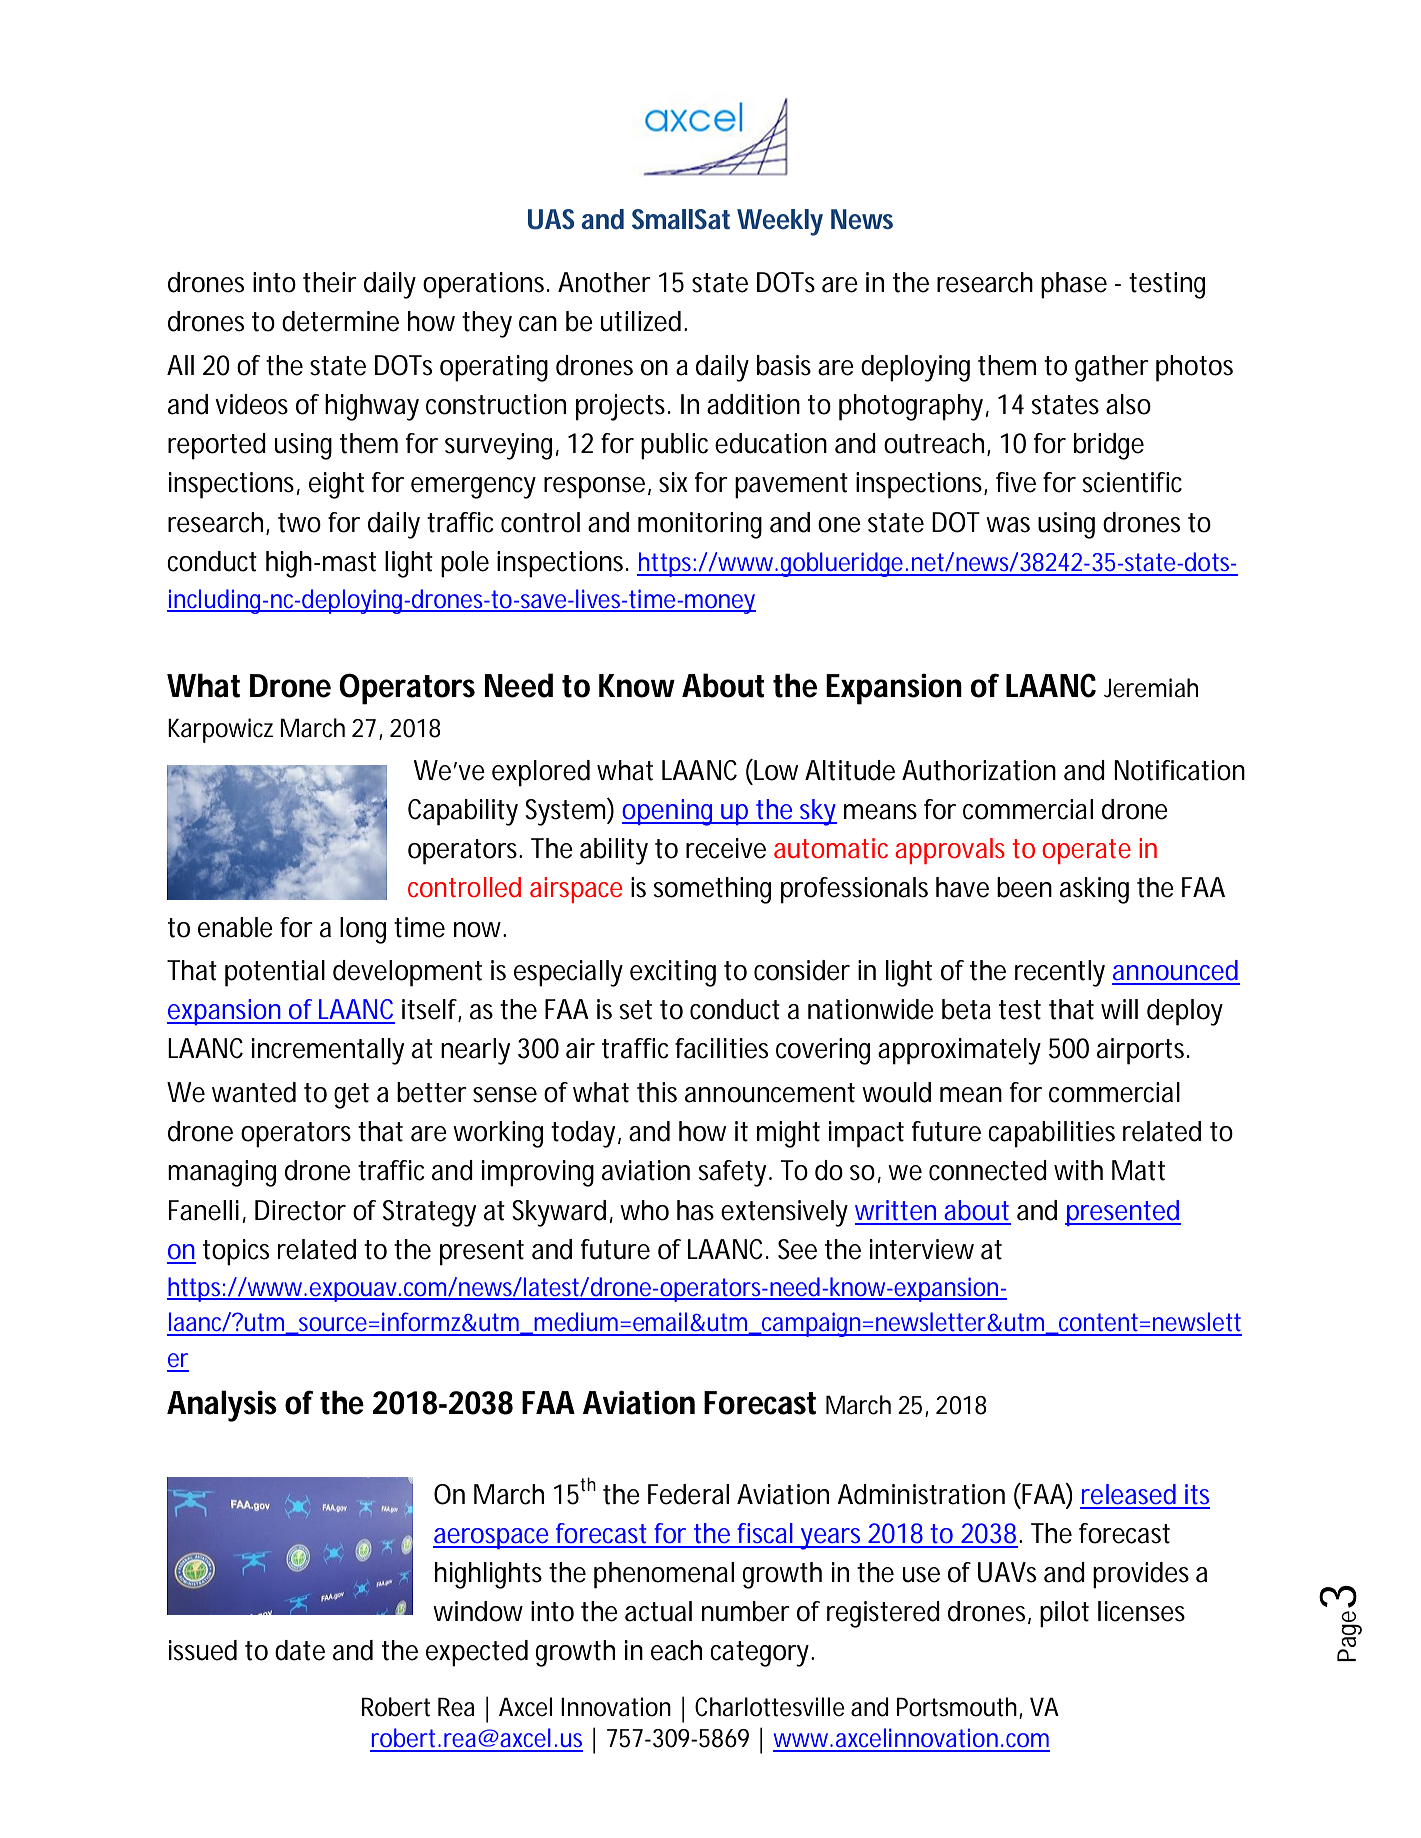 This screenshot has width=1421, height=1838. What do you see at coordinates (1060, 973) in the screenshot?
I see `recently` at bounding box center [1060, 973].
